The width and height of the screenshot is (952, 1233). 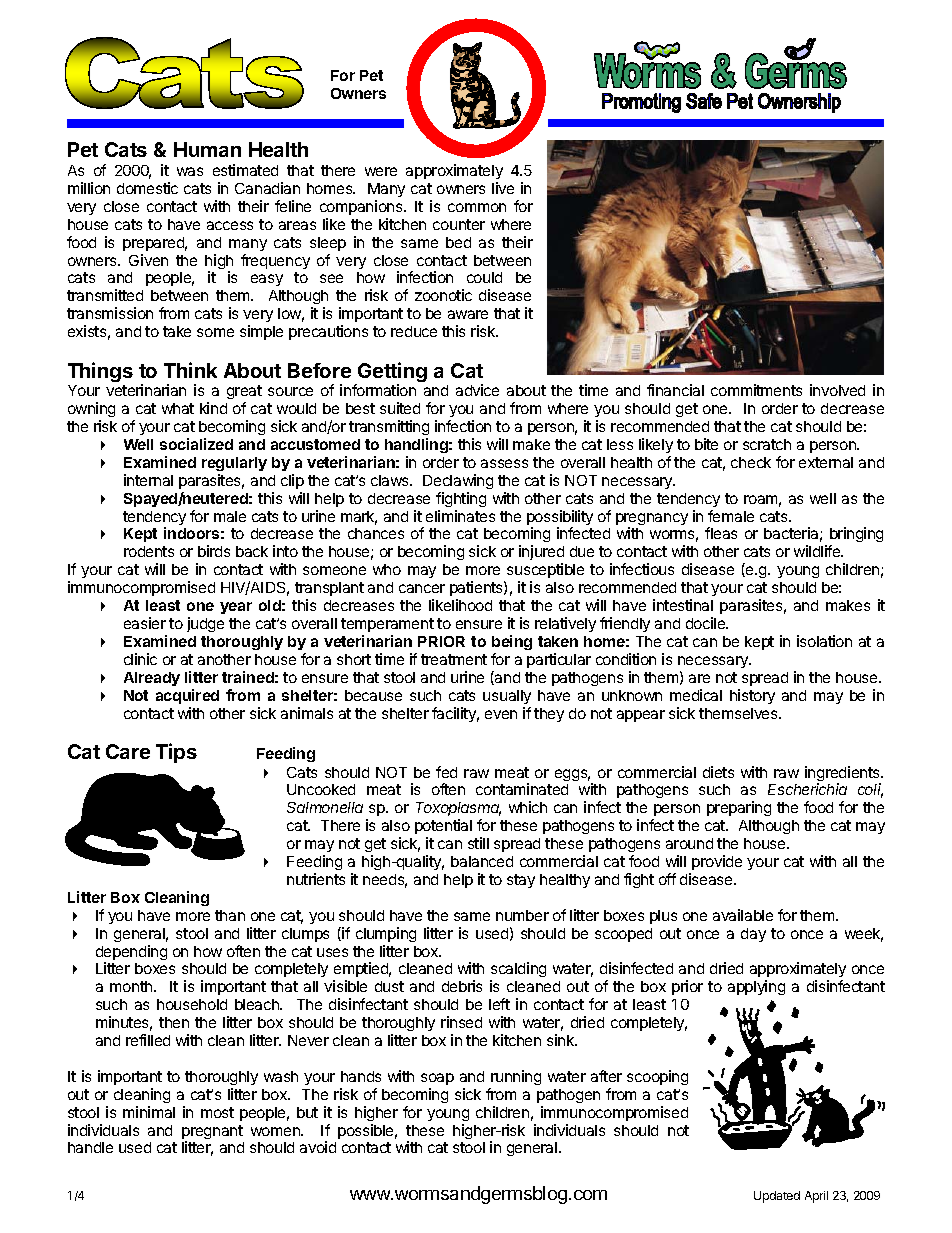 What do you see at coordinates (503, 188) in the screenshot?
I see `live` at bounding box center [503, 188].
